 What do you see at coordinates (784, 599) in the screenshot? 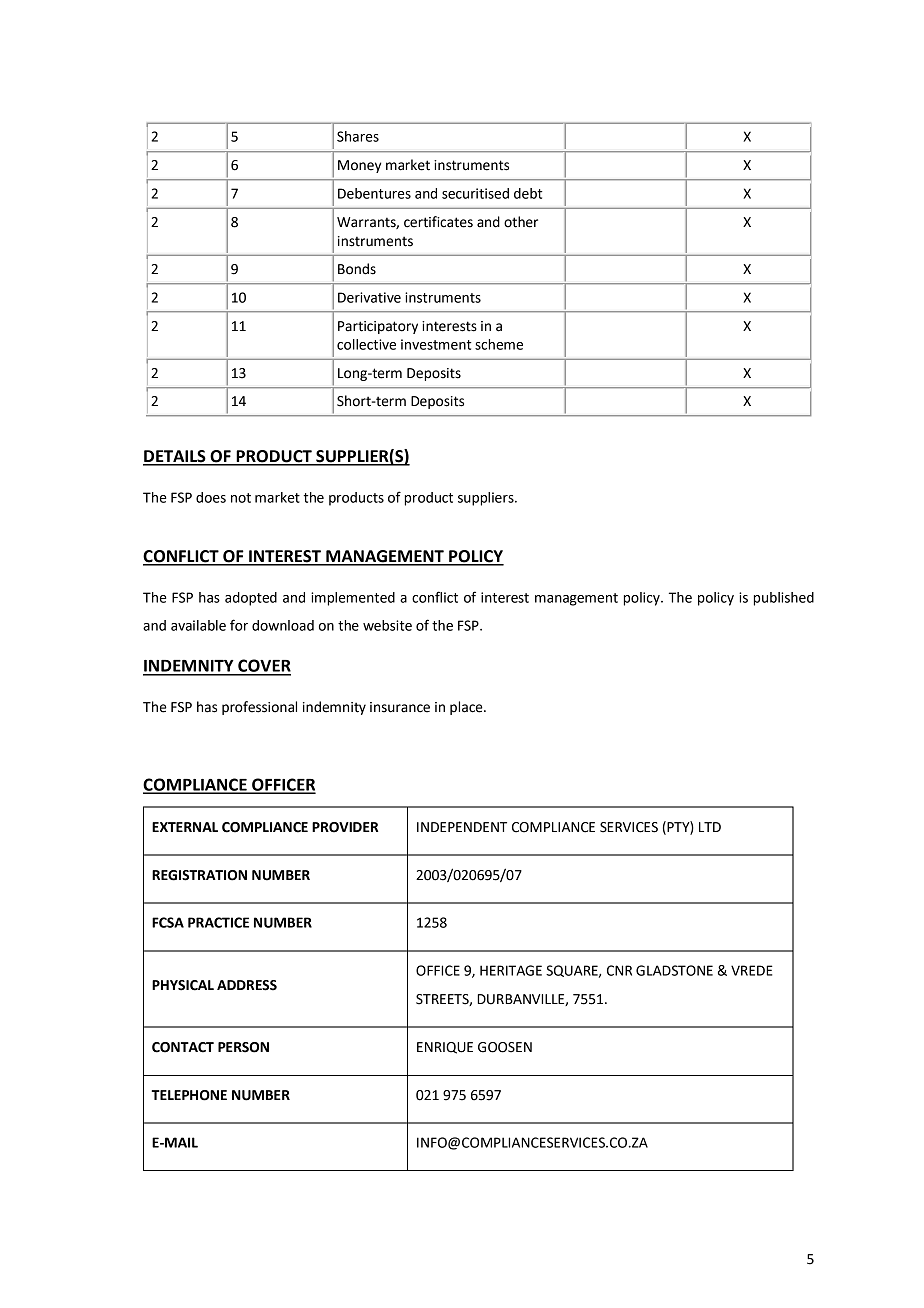
I see `published` at bounding box center [784, 599].
